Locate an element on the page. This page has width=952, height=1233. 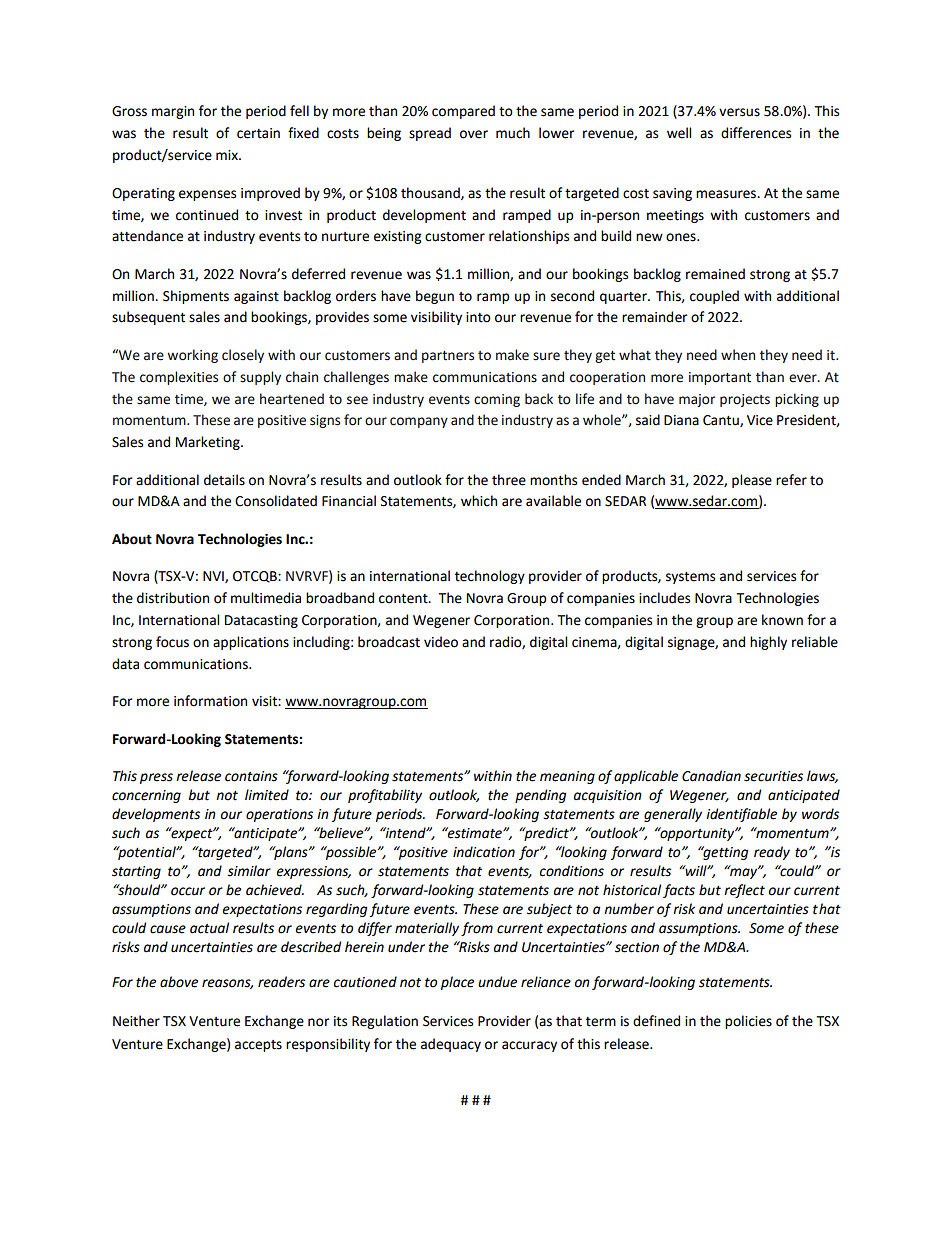
accepts is located at coordinates (258, 1046).
